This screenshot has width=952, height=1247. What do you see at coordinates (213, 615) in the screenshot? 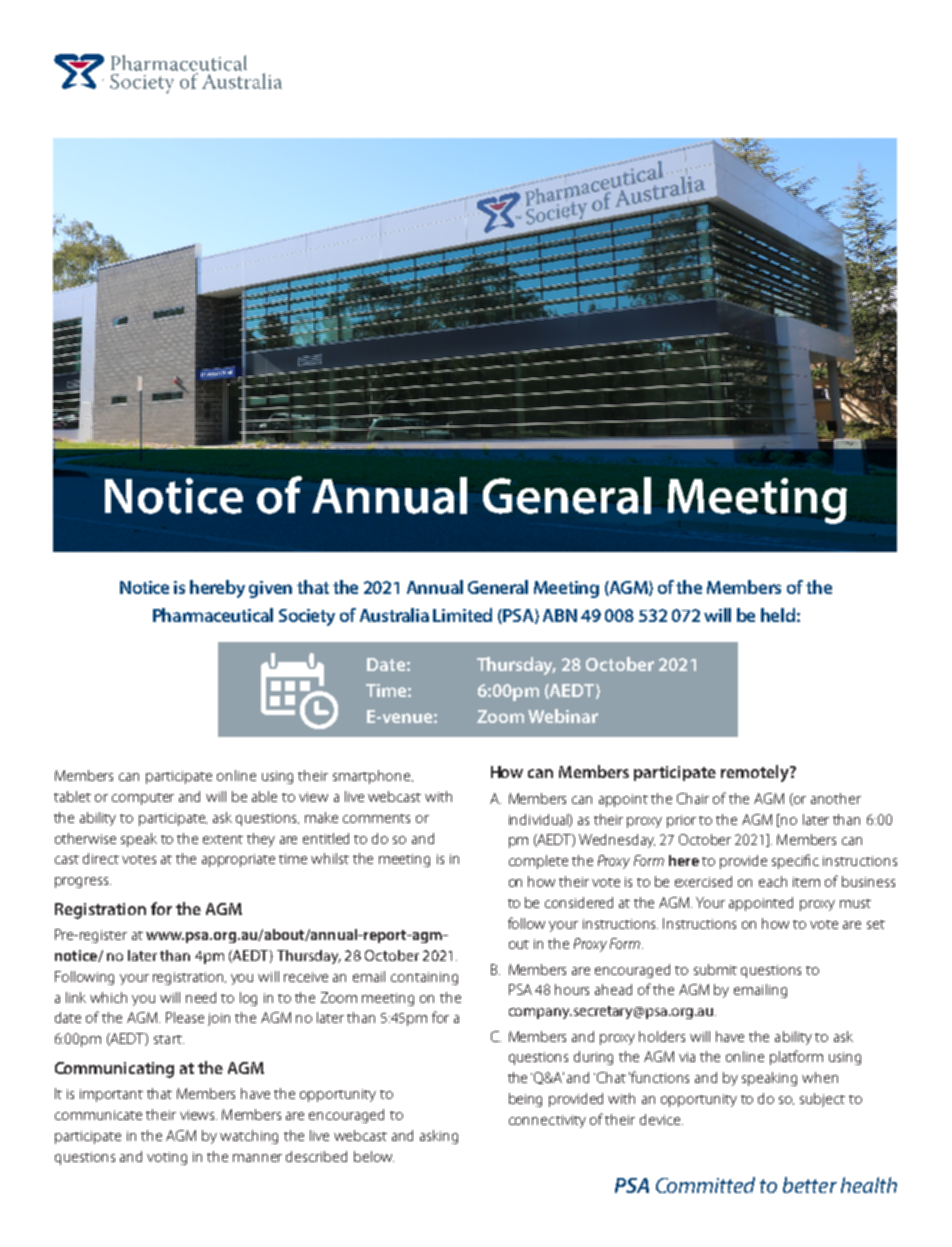
I see `Pharmaceutical` at bounding box center [213, 615].
